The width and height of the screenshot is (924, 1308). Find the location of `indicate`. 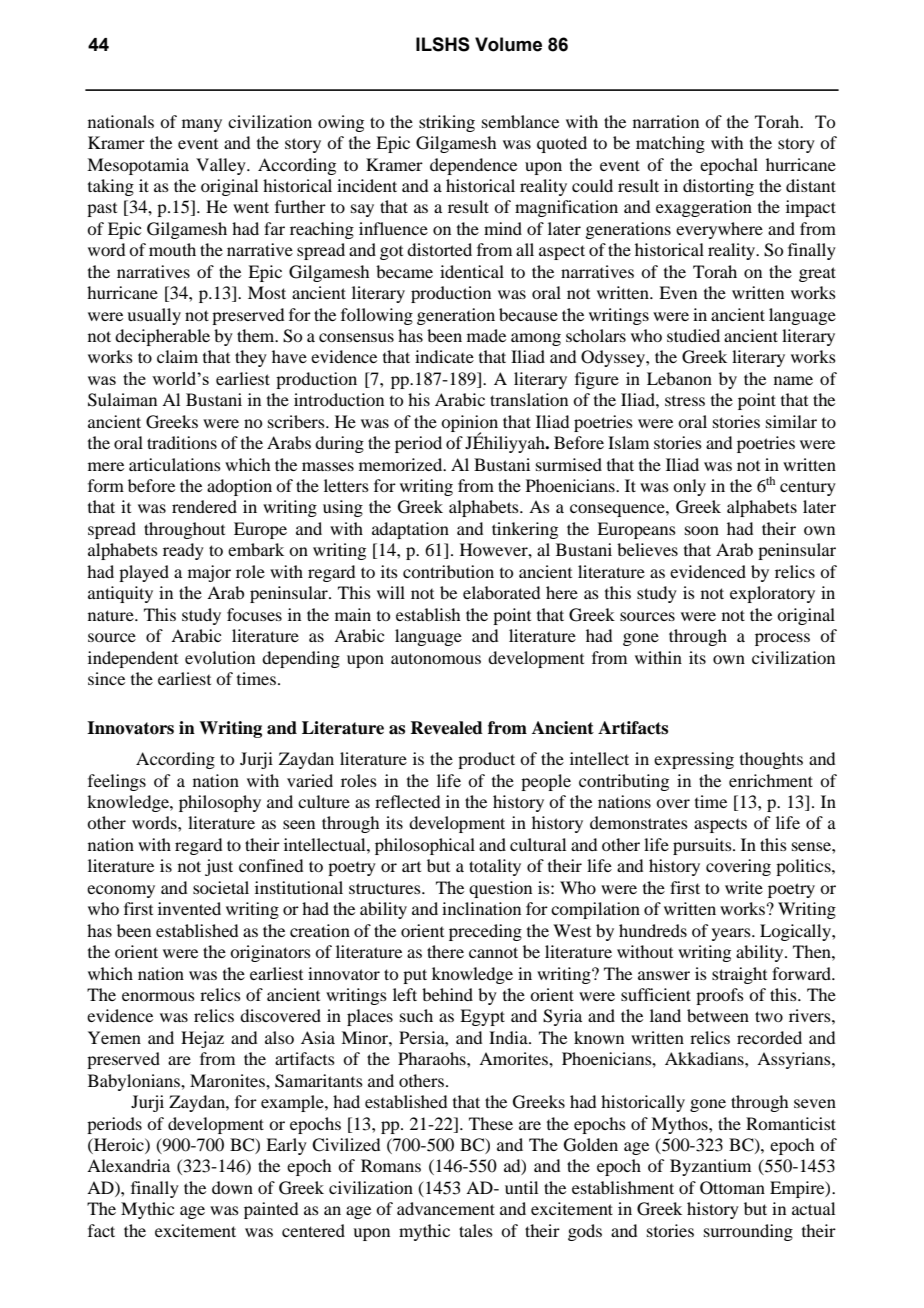

indicate is located at coordinates (444, 356).
